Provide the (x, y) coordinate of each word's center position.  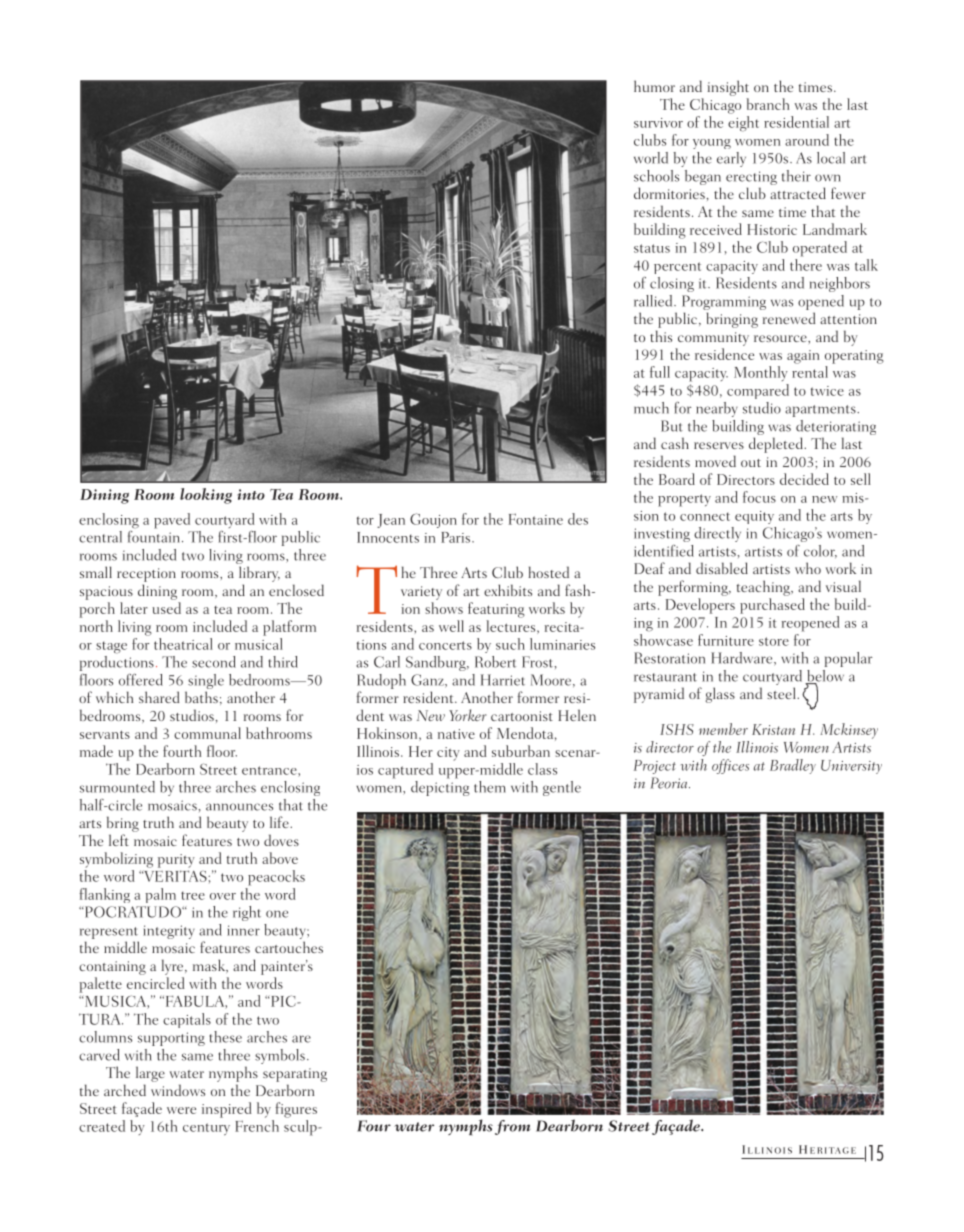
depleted (777, 445)
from (513, 1127)
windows (178, 1090)
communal (207, 733)
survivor (658, 123)
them (490, 787)
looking (206, 496)
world (651, 158)
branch (768, 104)
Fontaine (536, 519)
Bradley (793, 766)
